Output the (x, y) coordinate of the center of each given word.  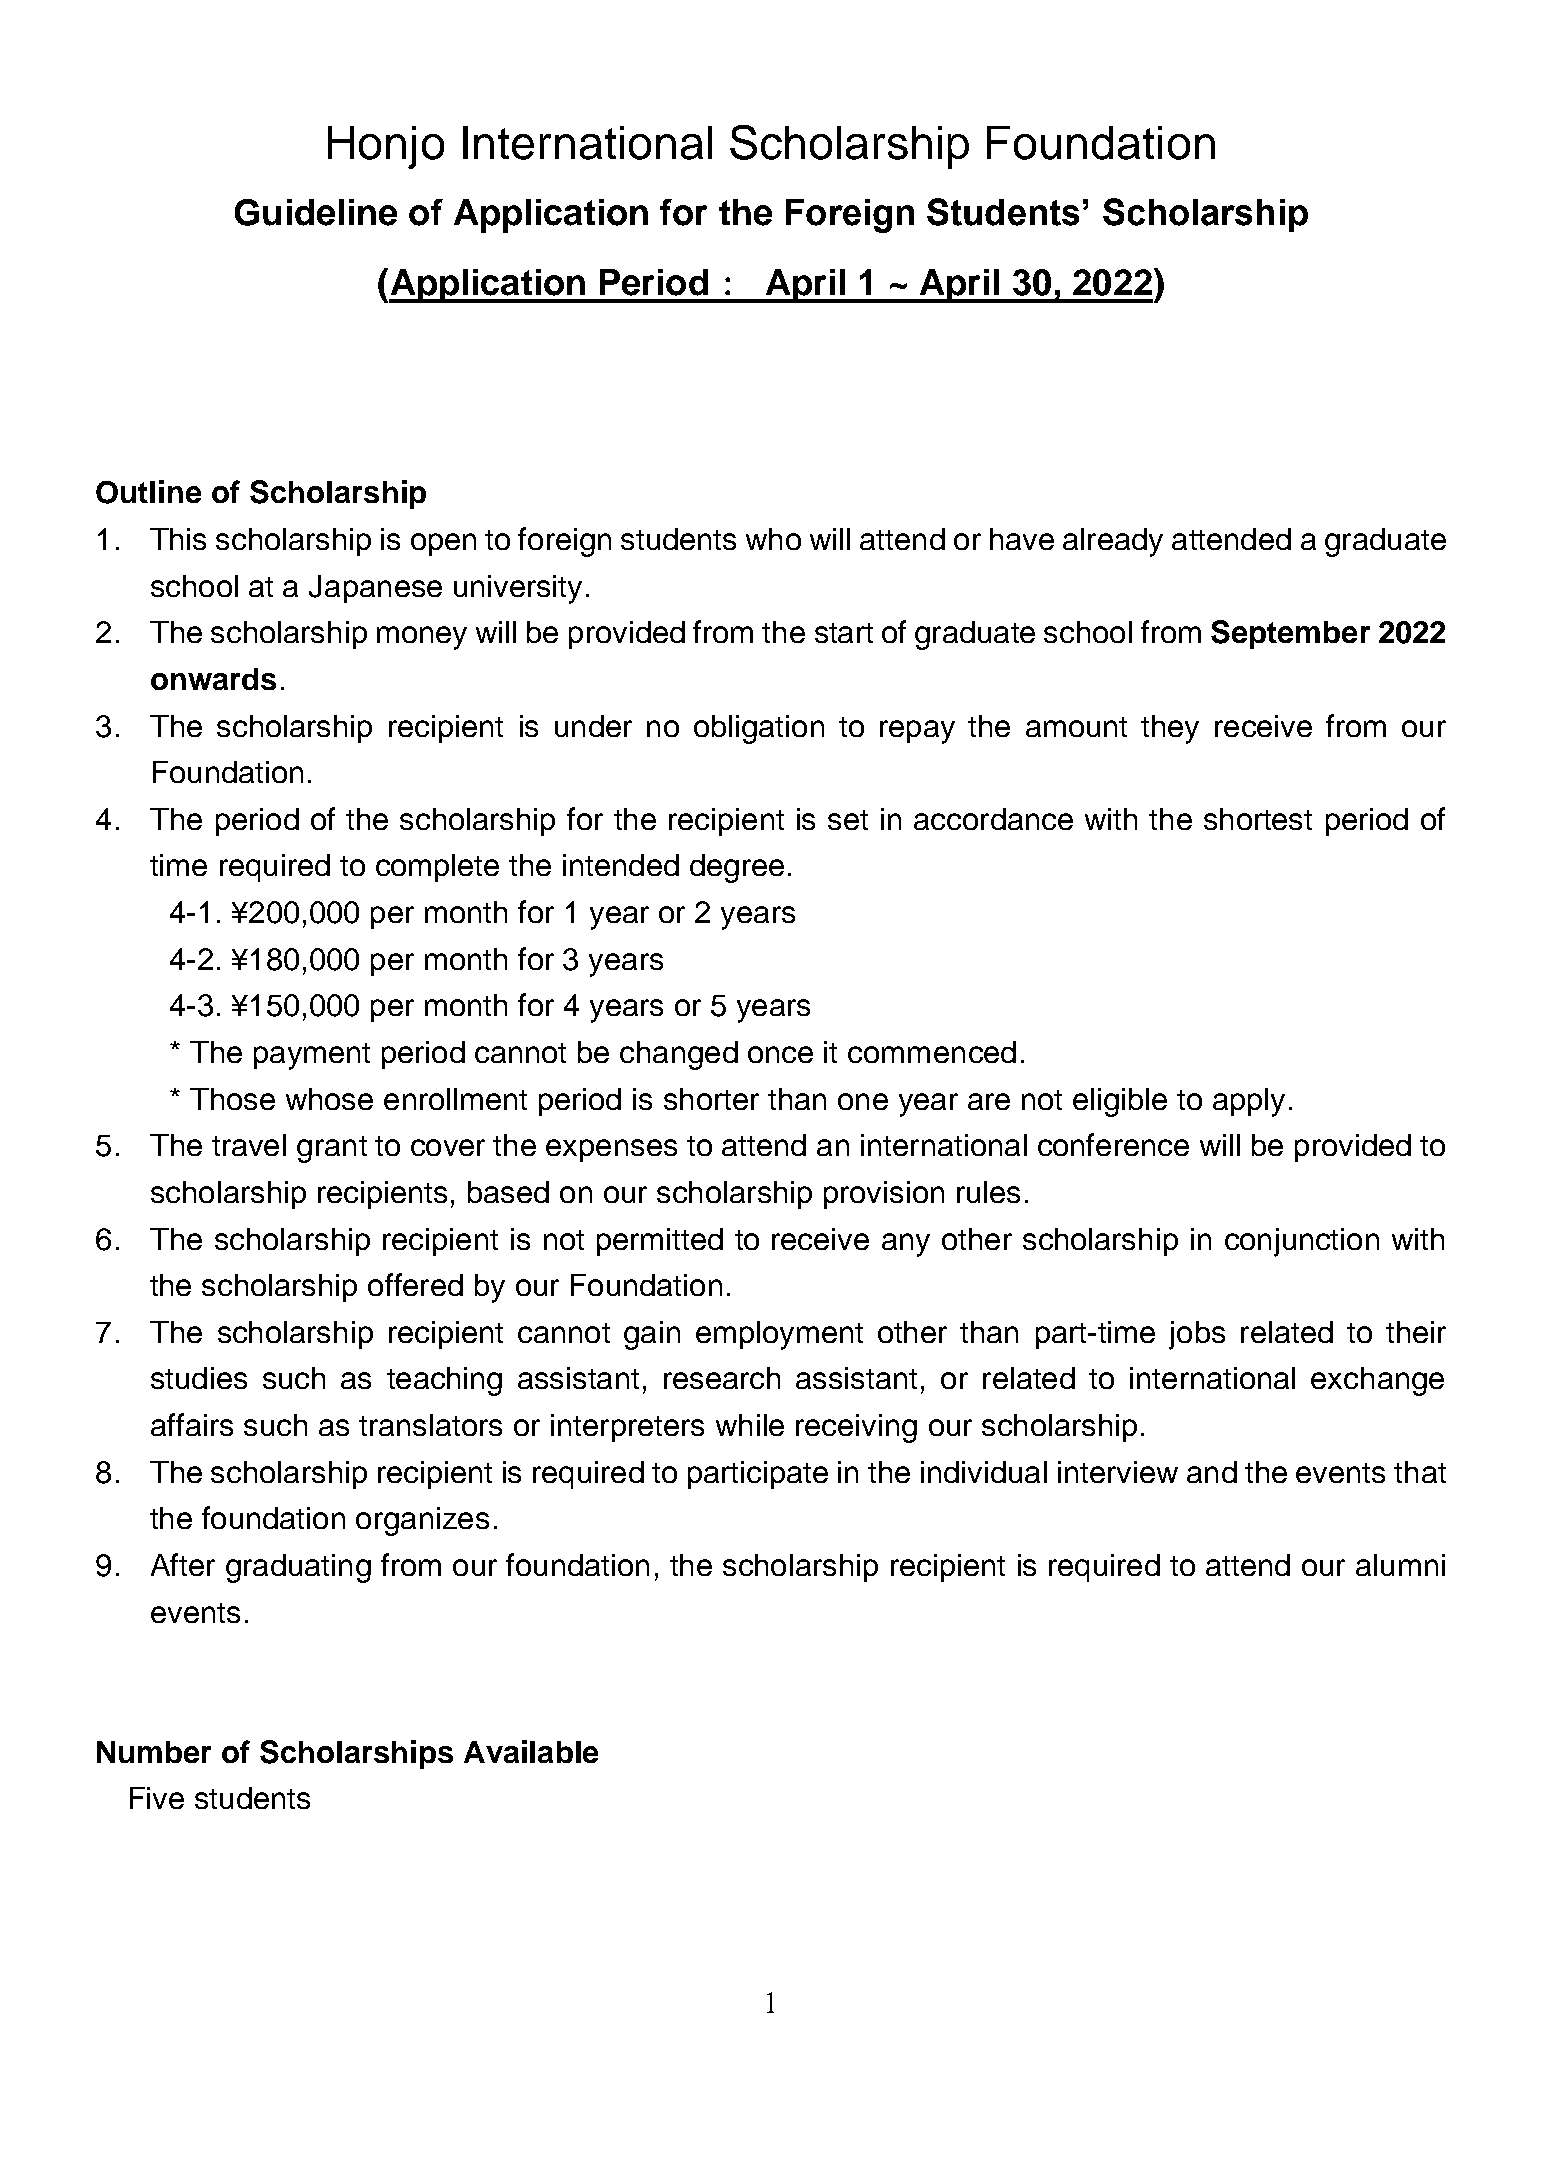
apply (1249, 1102)
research (722, 1378)
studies (199, 1378)
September (1290, 634)
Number (154, 1752)
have (1022, 539)
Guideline (316, 212)
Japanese (375, 589)
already (1113, 542)
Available (531, 1751)
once (780, 1054)
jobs (1197, 1335)
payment (312, 1056)
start (844, 633)
